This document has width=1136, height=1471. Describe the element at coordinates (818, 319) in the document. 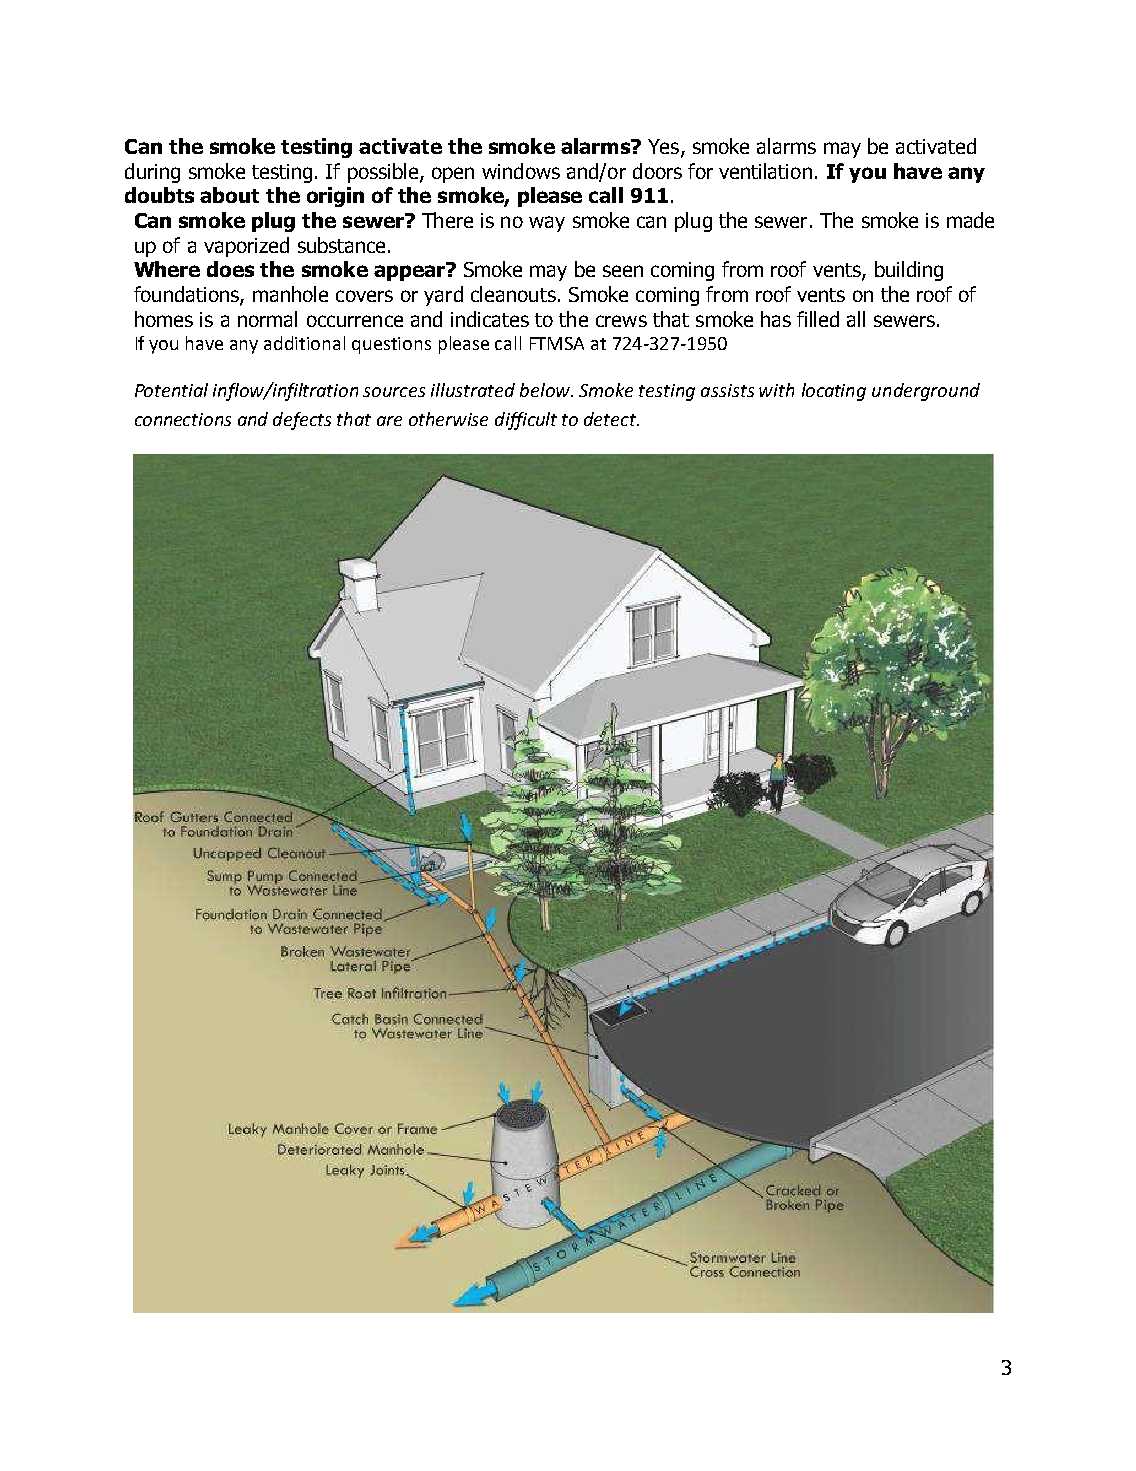

I see `filled` at that location.
